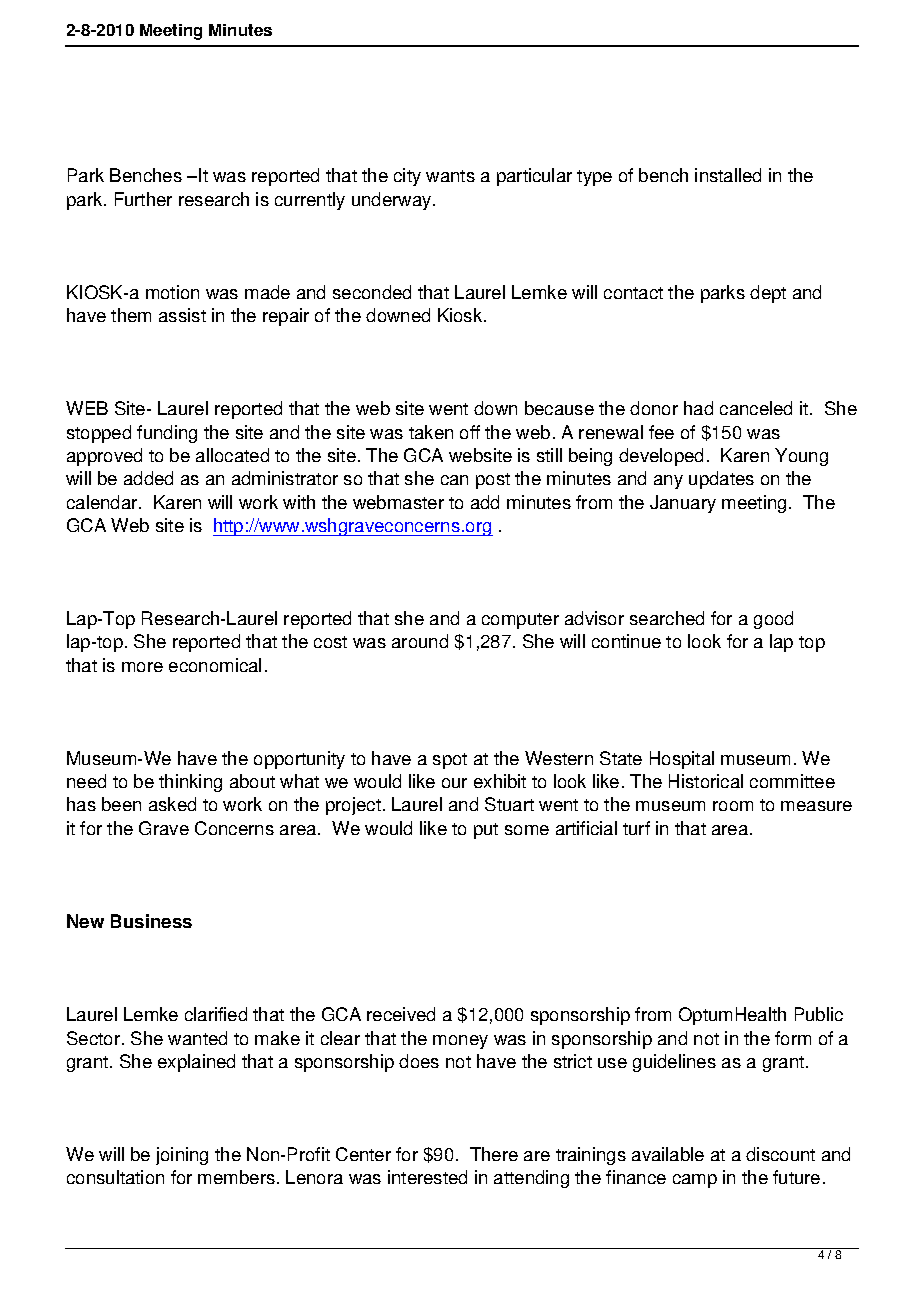 The width and height of the screenshot is (924, 1308). Describe the element at coordinates (494, 1154) in the screenshot. I see `There` at that location.
